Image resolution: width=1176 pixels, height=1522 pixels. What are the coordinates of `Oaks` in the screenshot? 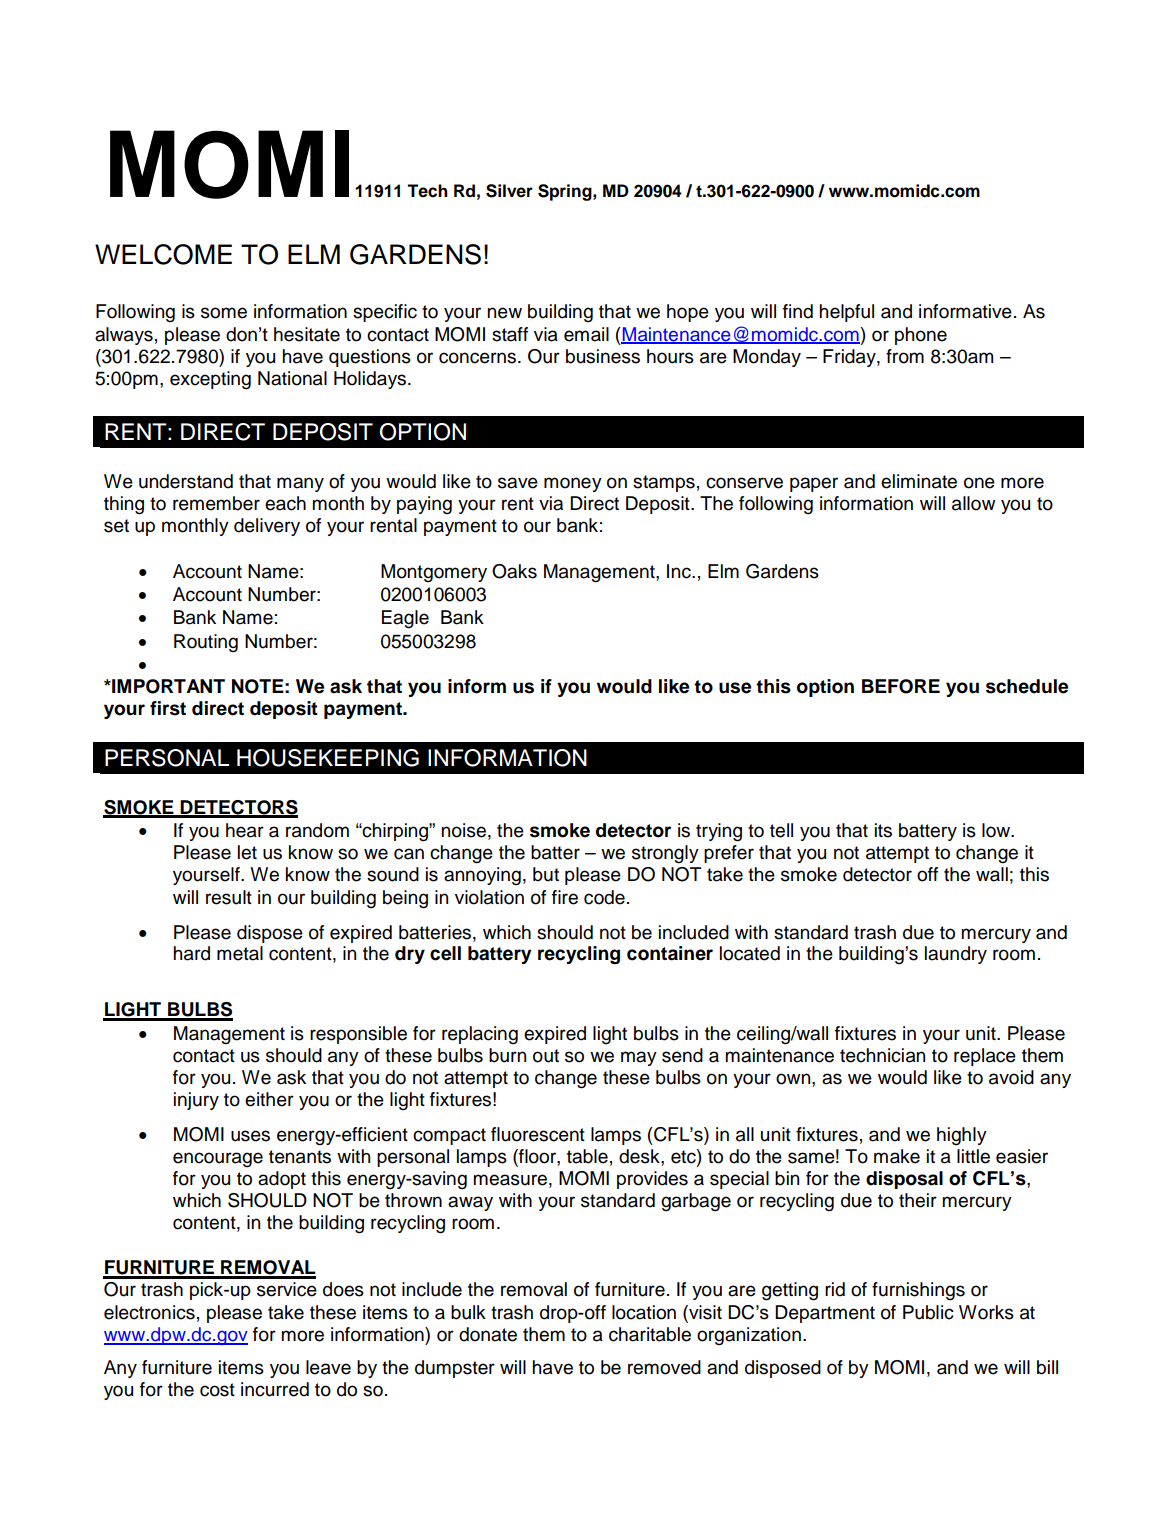 It's located at (514, 571).
